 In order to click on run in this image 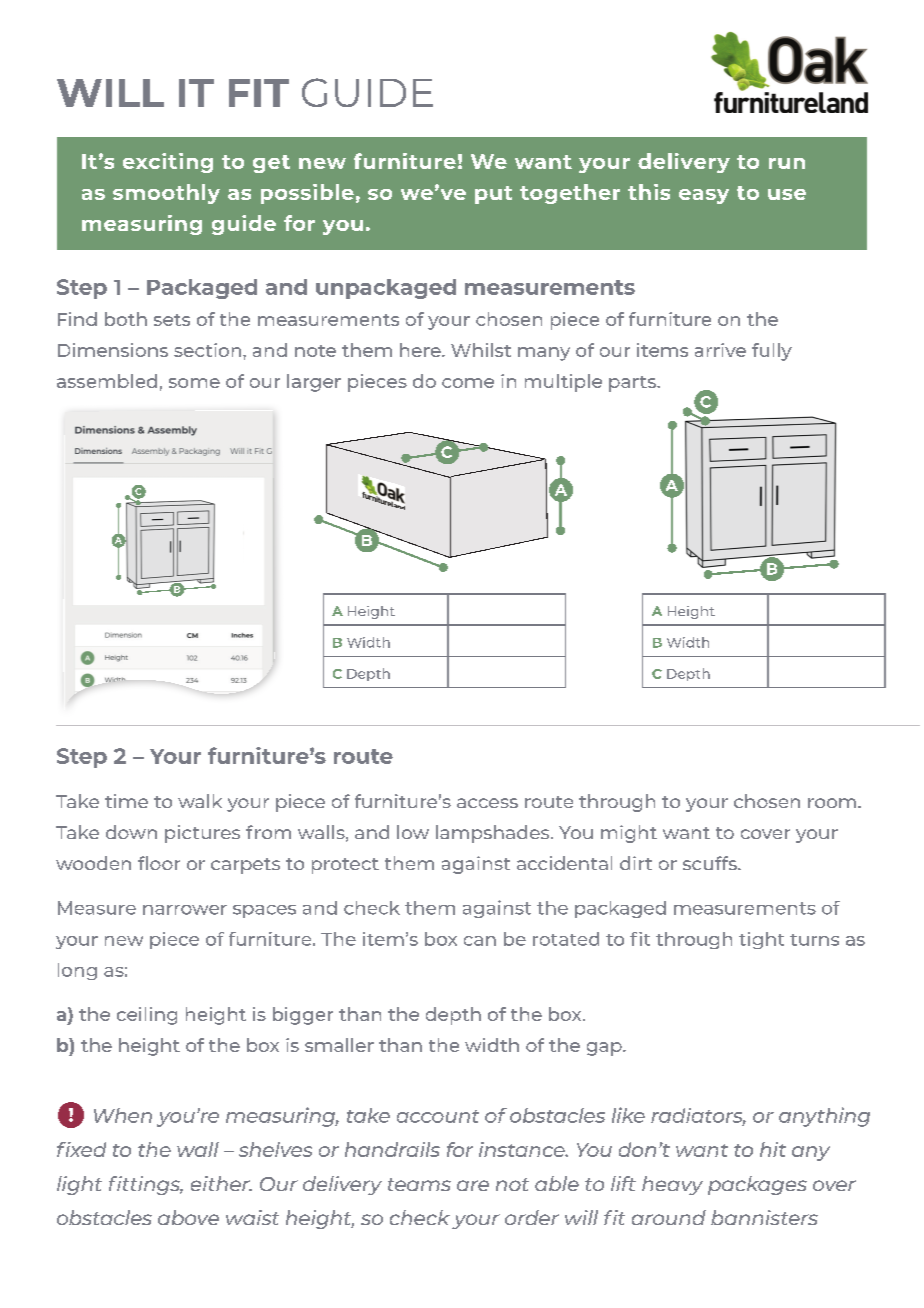, I will do `click(787, 163)`.
